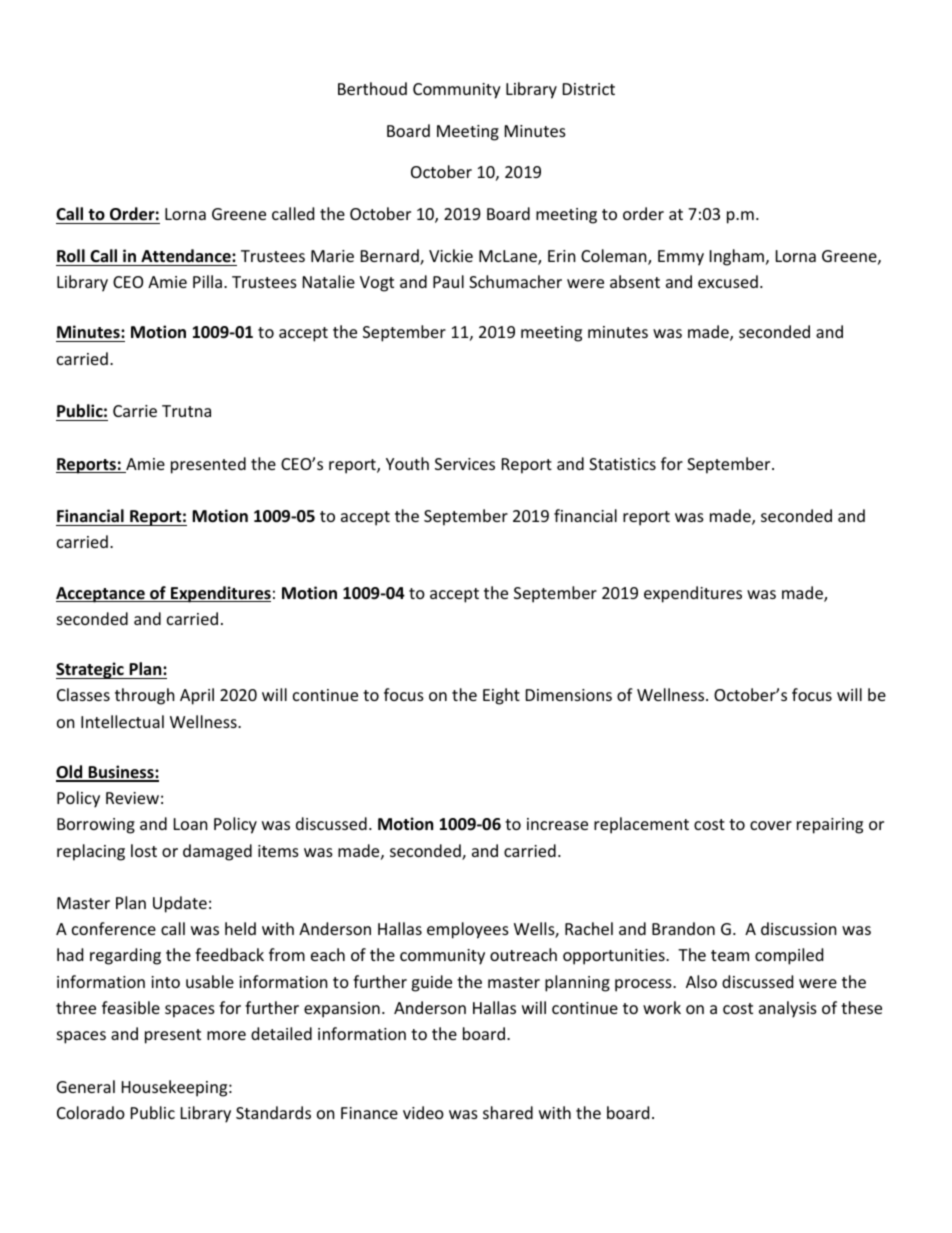 This image has width=952, height=1233. Describe the element at coordinates (501, 696) in the image. I see `Eight` at that location.
